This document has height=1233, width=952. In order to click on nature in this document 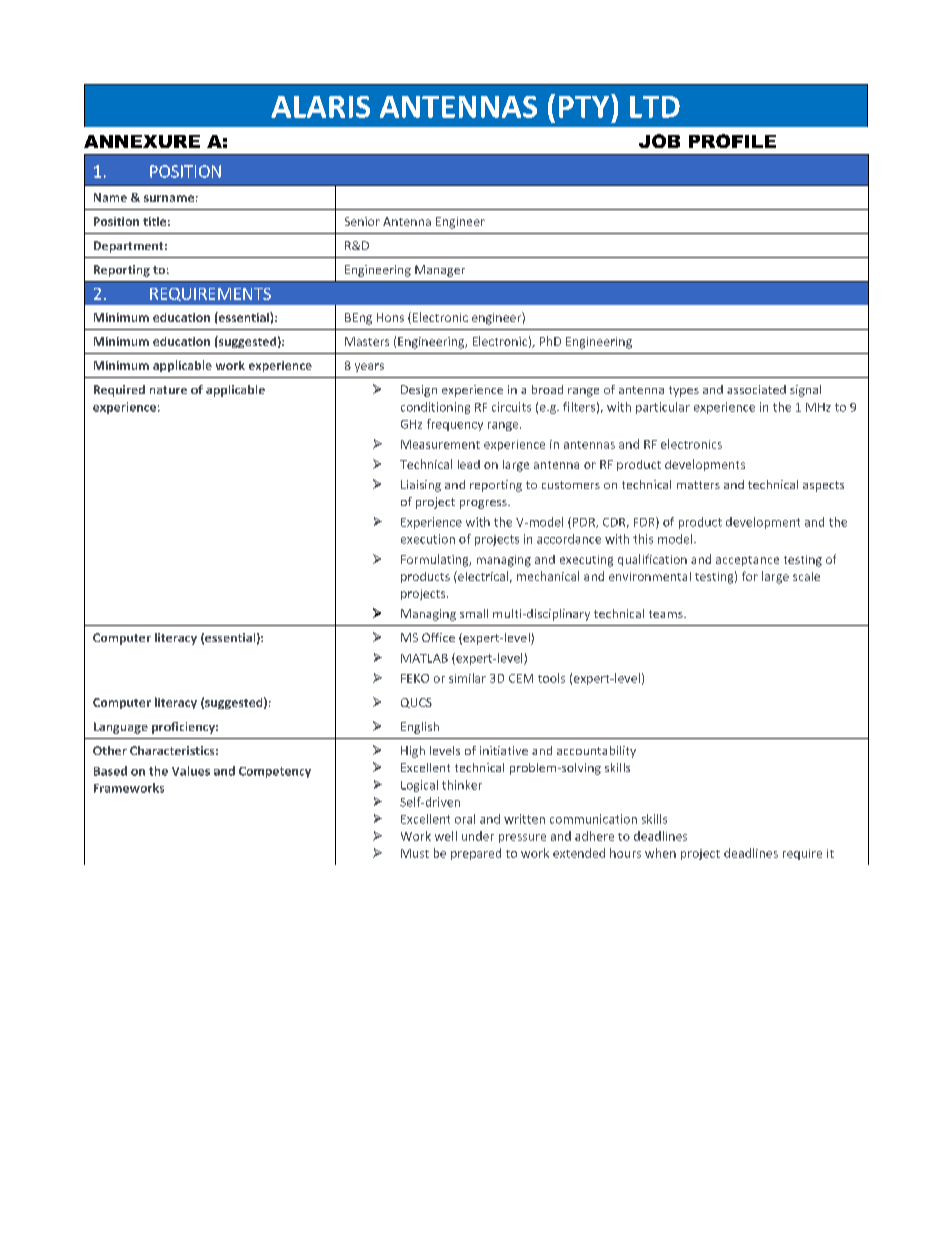, I will do `click(168, 390)`.
